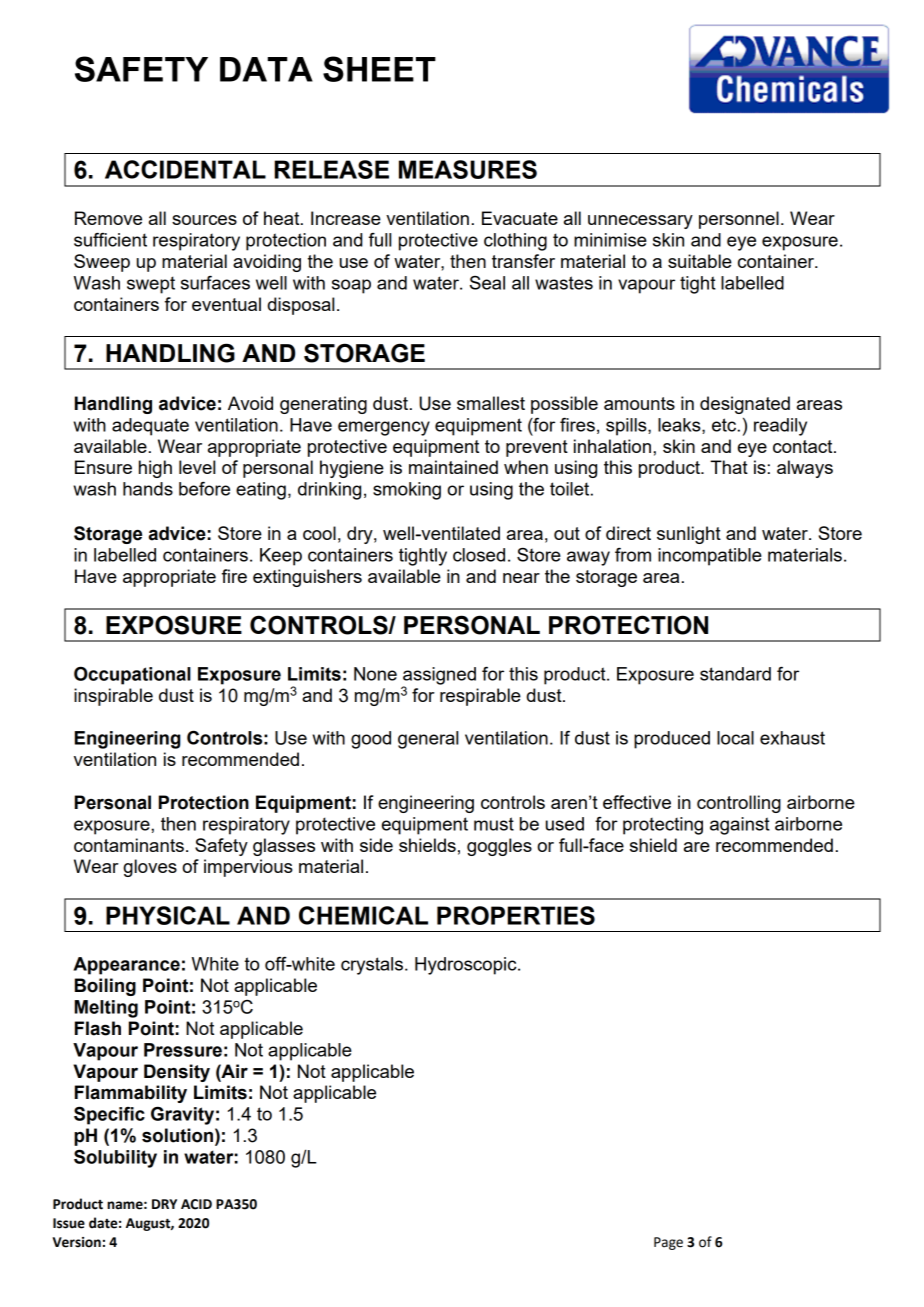  What do you see at coordinates (196, 1204) in the screenshot?
I see `ACID` at bounding box center [196, 1204].
